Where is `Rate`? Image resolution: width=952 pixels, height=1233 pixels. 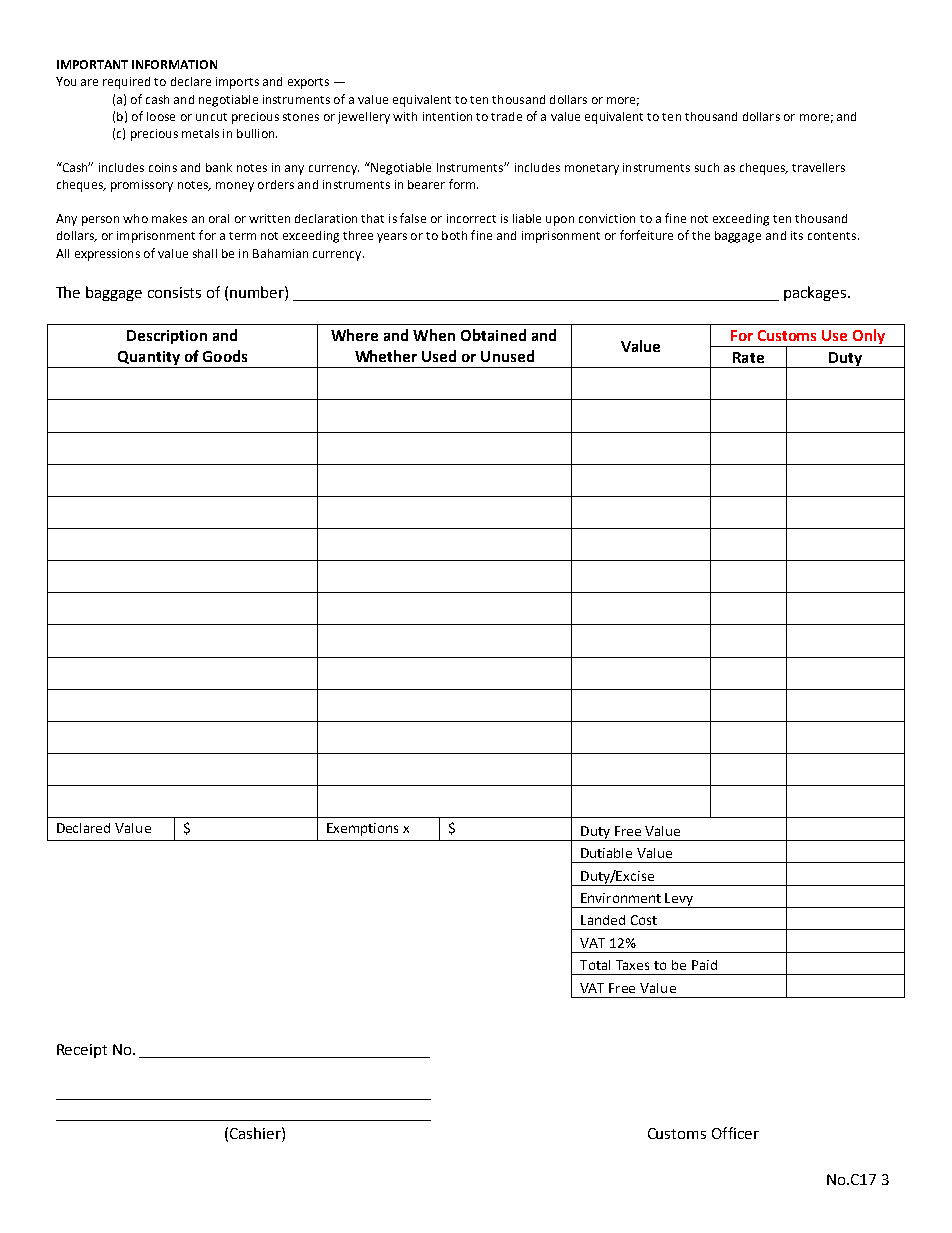
Rate is located at coordinates (748, 357).
